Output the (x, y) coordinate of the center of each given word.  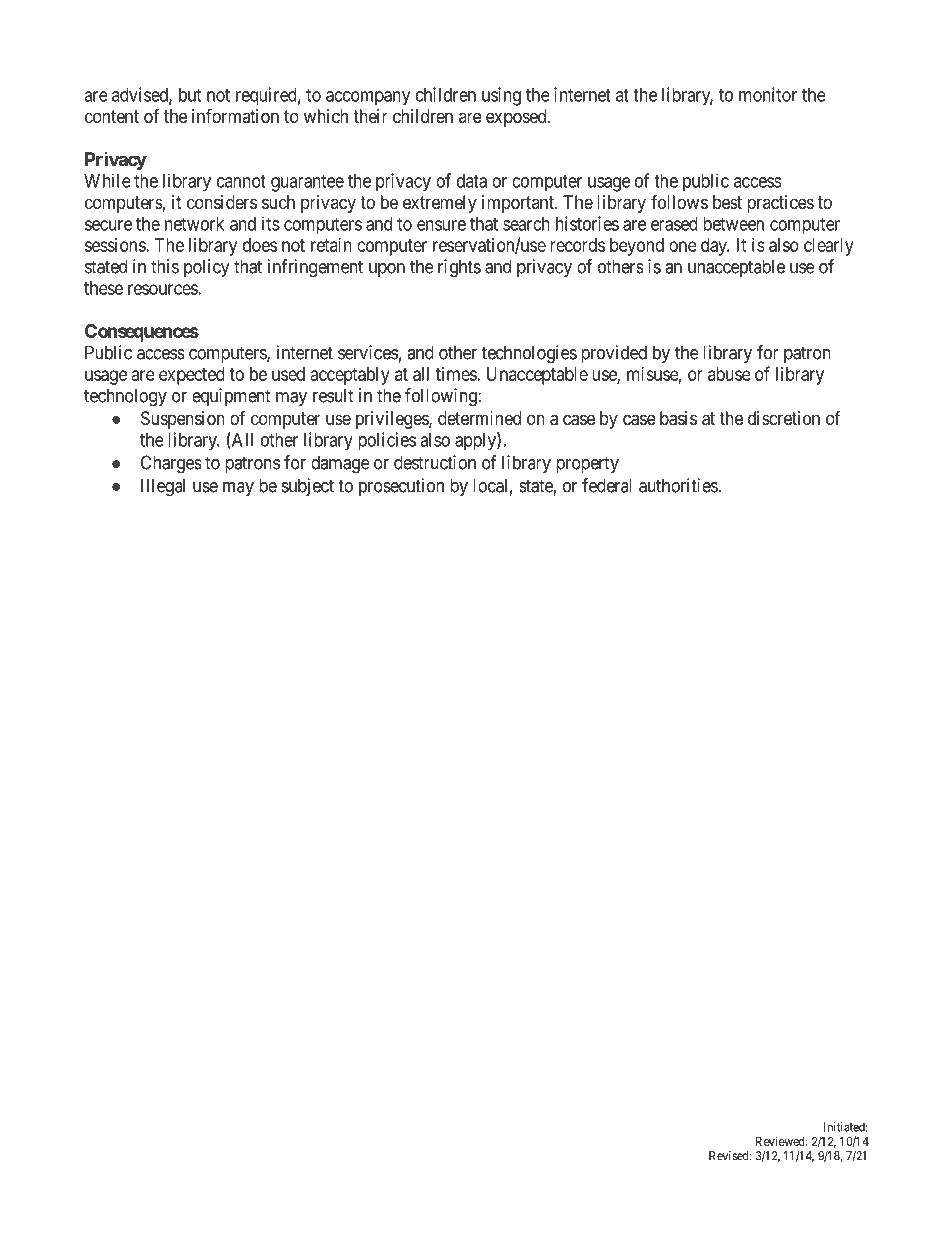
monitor (768, 94)
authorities (679, 485)
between (733, 224)
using (501, 96)
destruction (435, 462)
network (194, 224)
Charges (171, 464)
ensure (441, 225)
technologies (529, 354)
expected (192, 376)
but (190, 95)
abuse (729, 374)
